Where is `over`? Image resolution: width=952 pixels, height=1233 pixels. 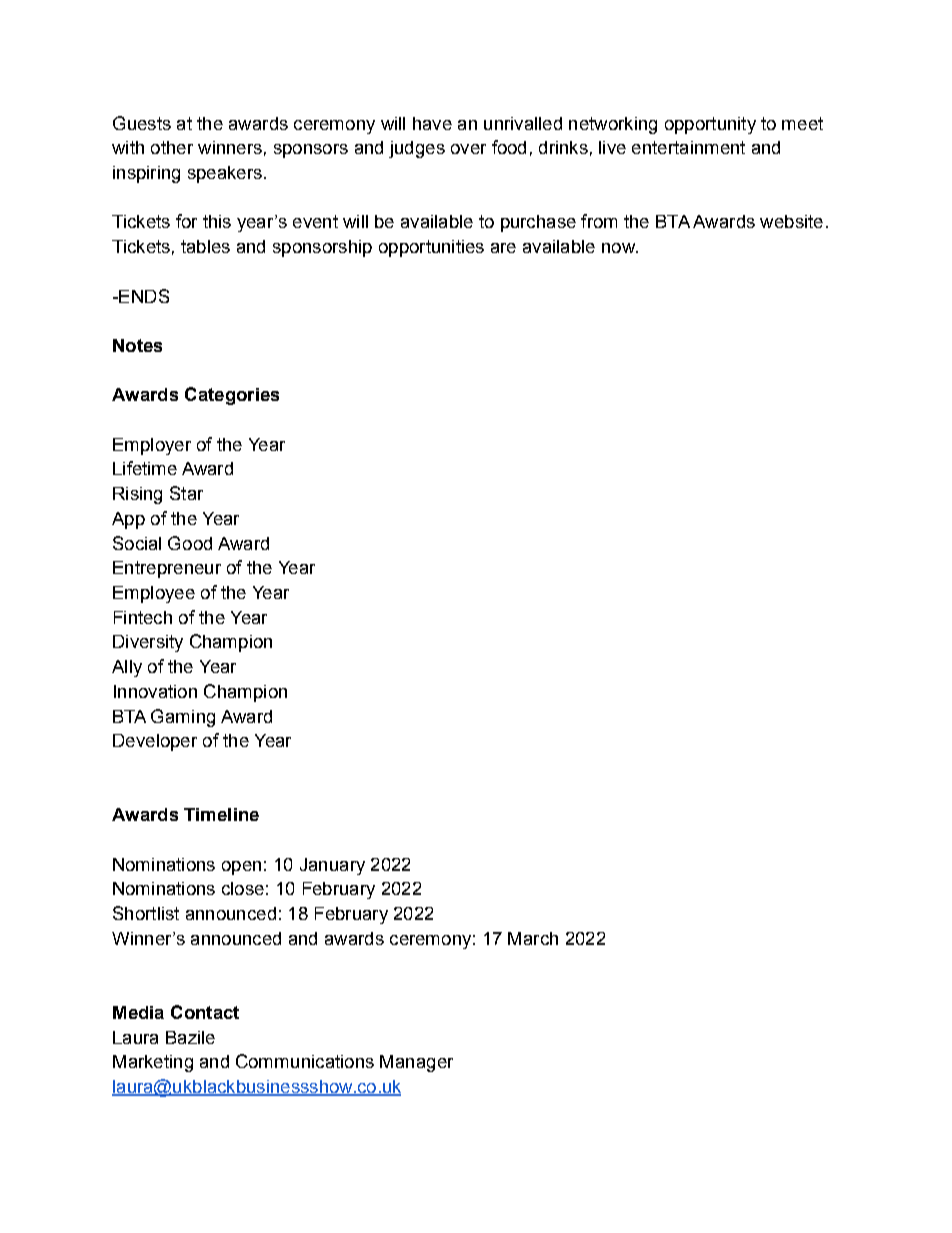
over is located at coordinates (468, 149).
